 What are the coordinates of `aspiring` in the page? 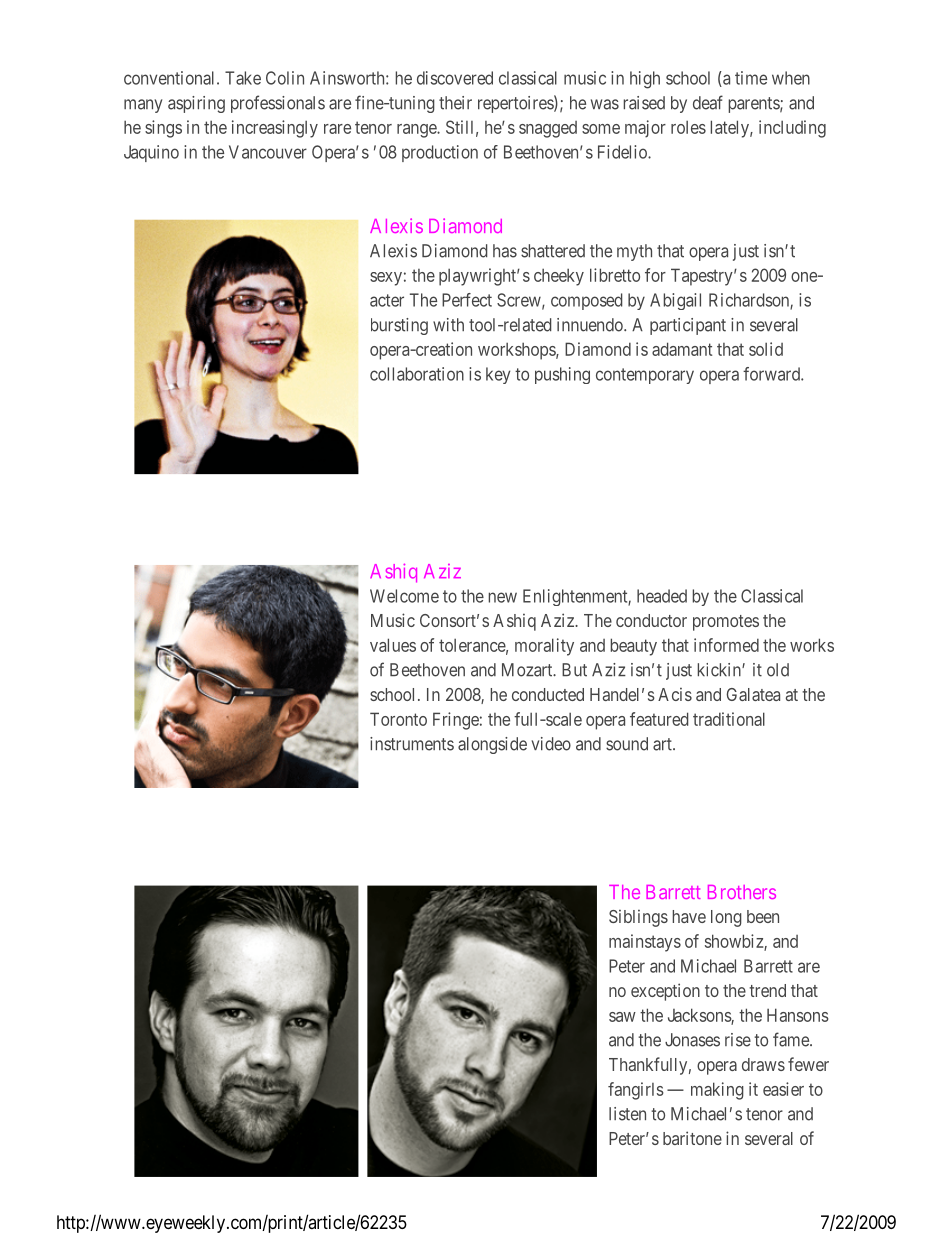 It's located at (196, 104).
